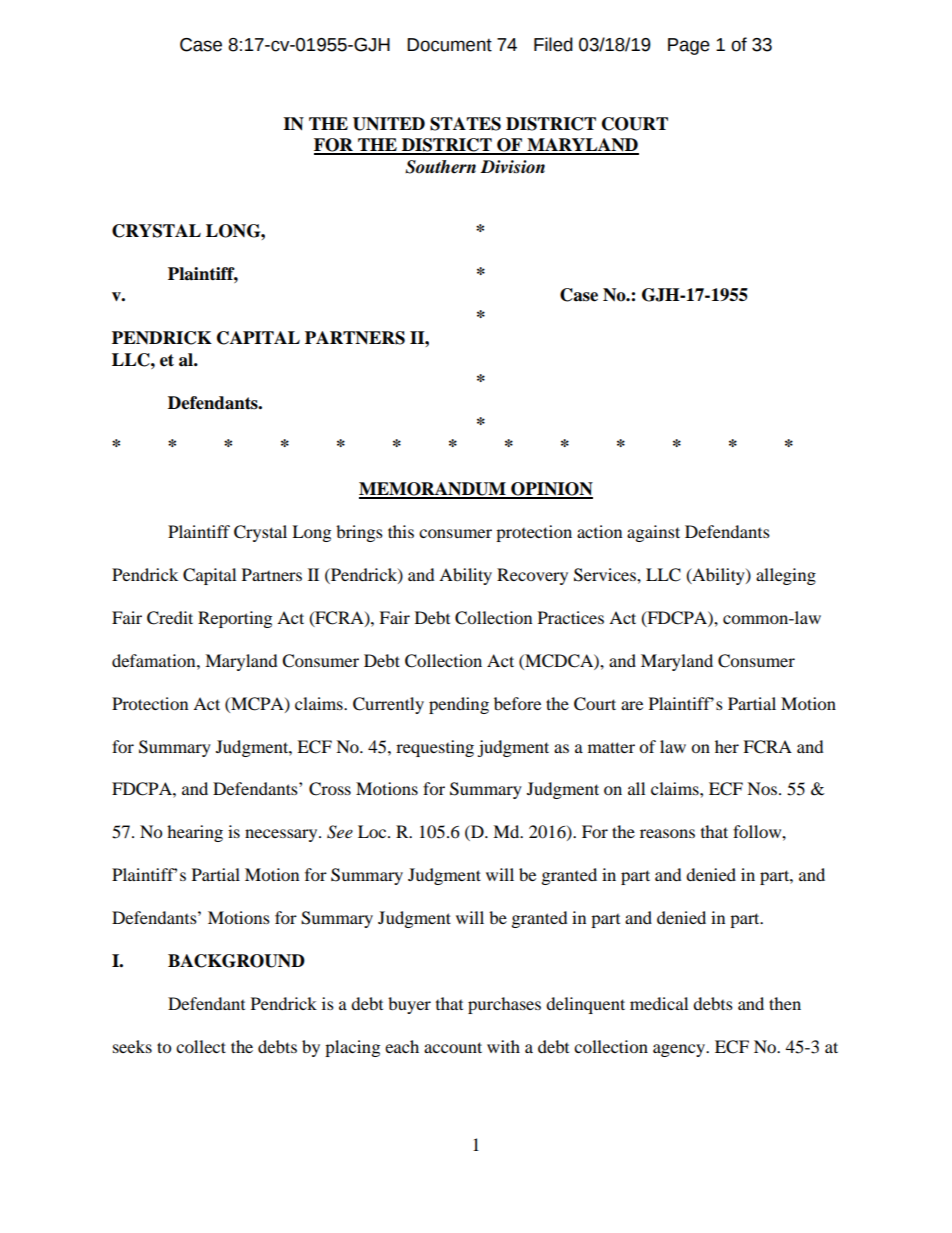 The width and height of the image is (952, 1233). What do you see at coordinates (453, 1047) in the image?
I see `account` at bounding box center [453, 1047].
